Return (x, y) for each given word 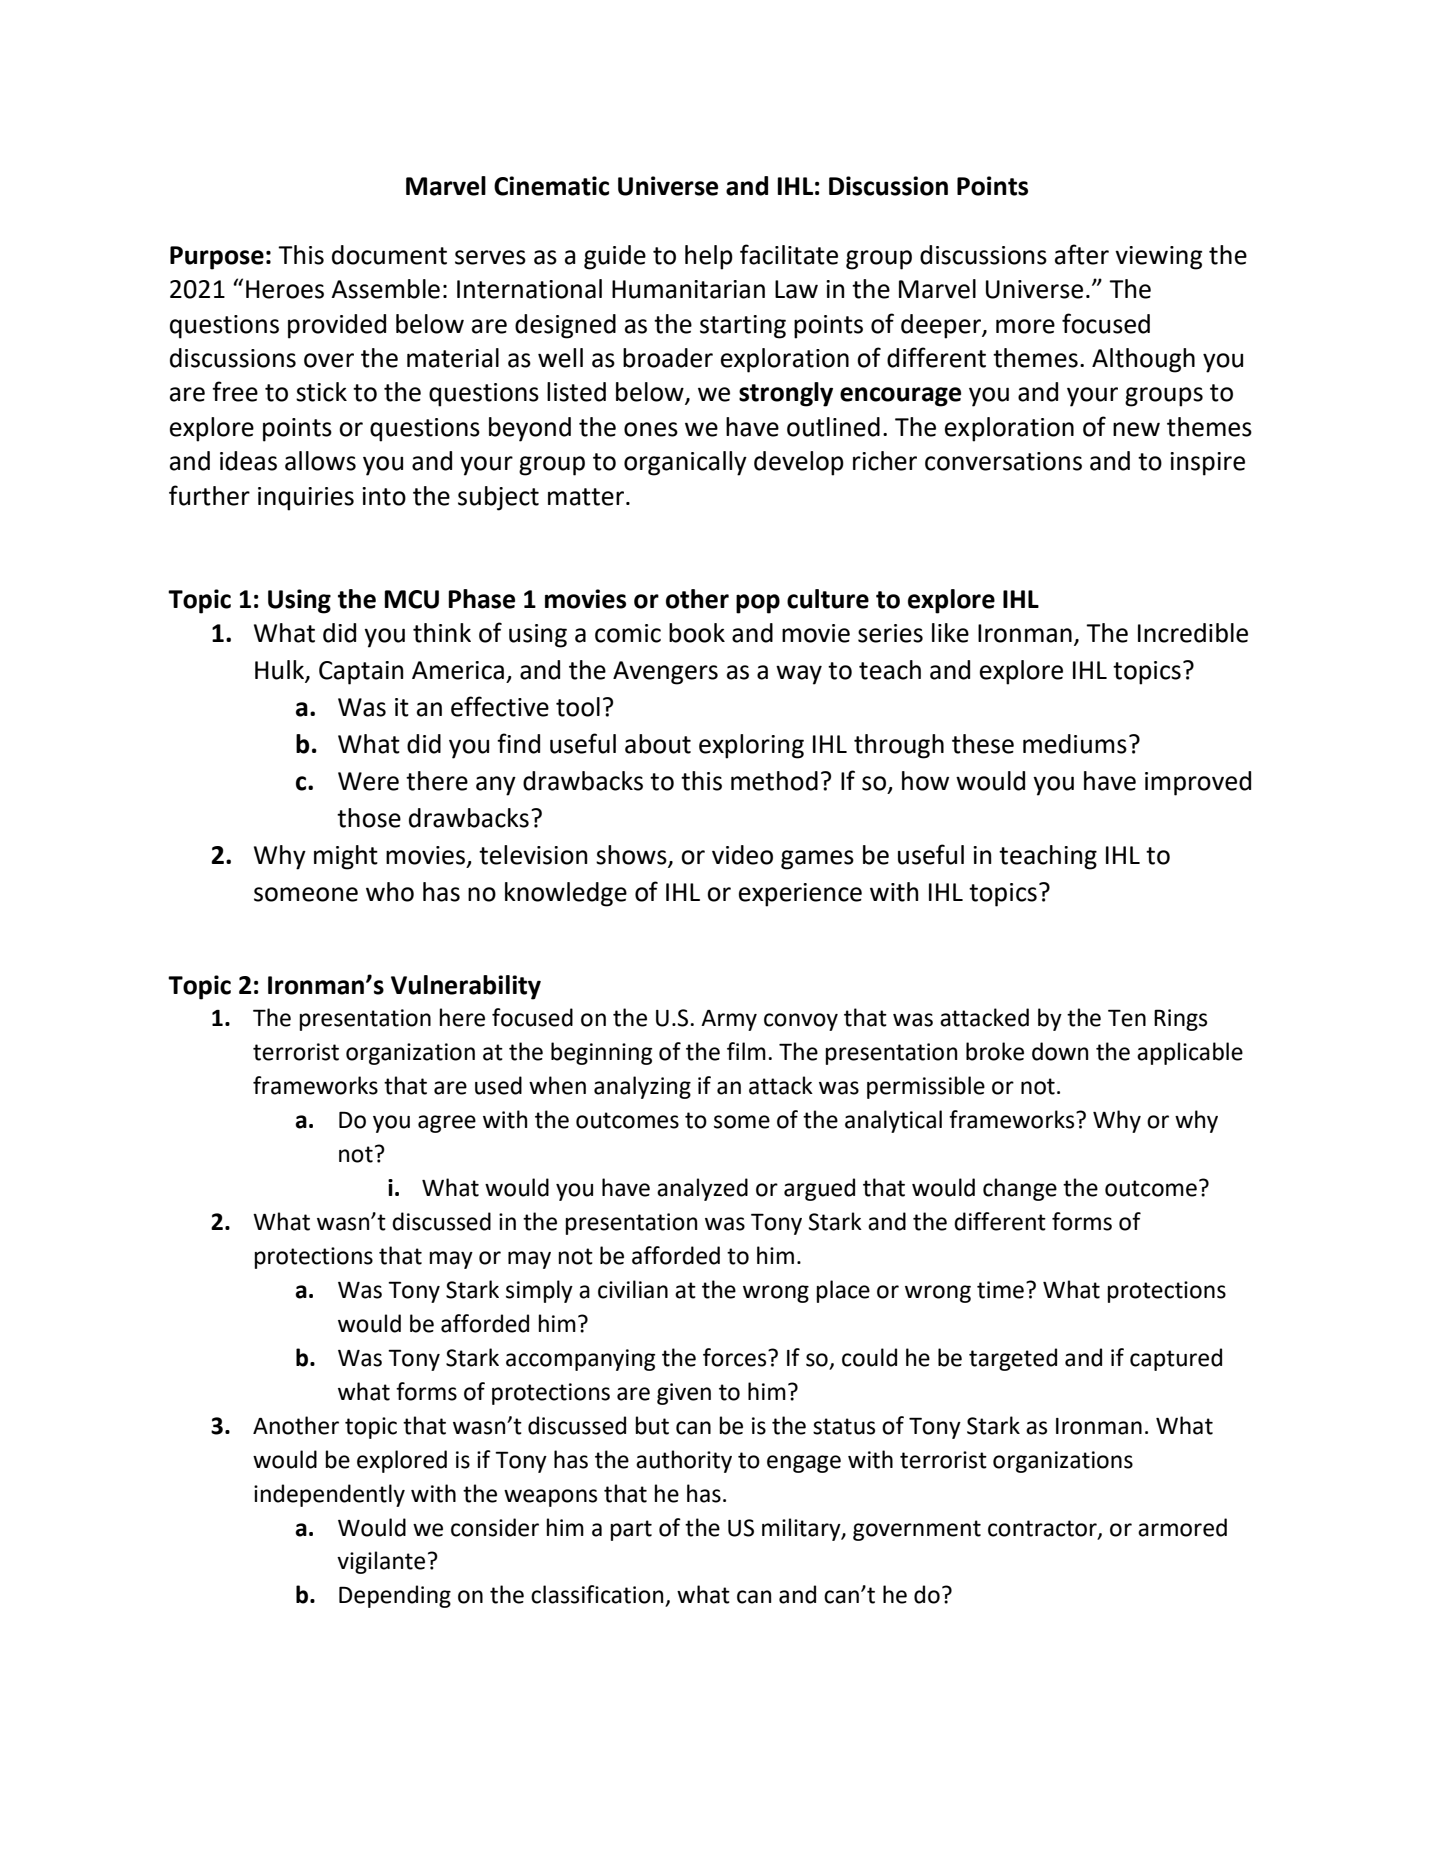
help (709, 257)
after (1082, 254)
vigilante (381, 1562)
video (742, 855)
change (1020, 1189)
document (389, 255)
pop (758, 604)
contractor (1043, 1529)
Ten (1127, 1018)
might (346, 857)
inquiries (306, 499)
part (631, 1530)
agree (447, 1124)
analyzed (702, 1189)
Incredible (1193, 633)
